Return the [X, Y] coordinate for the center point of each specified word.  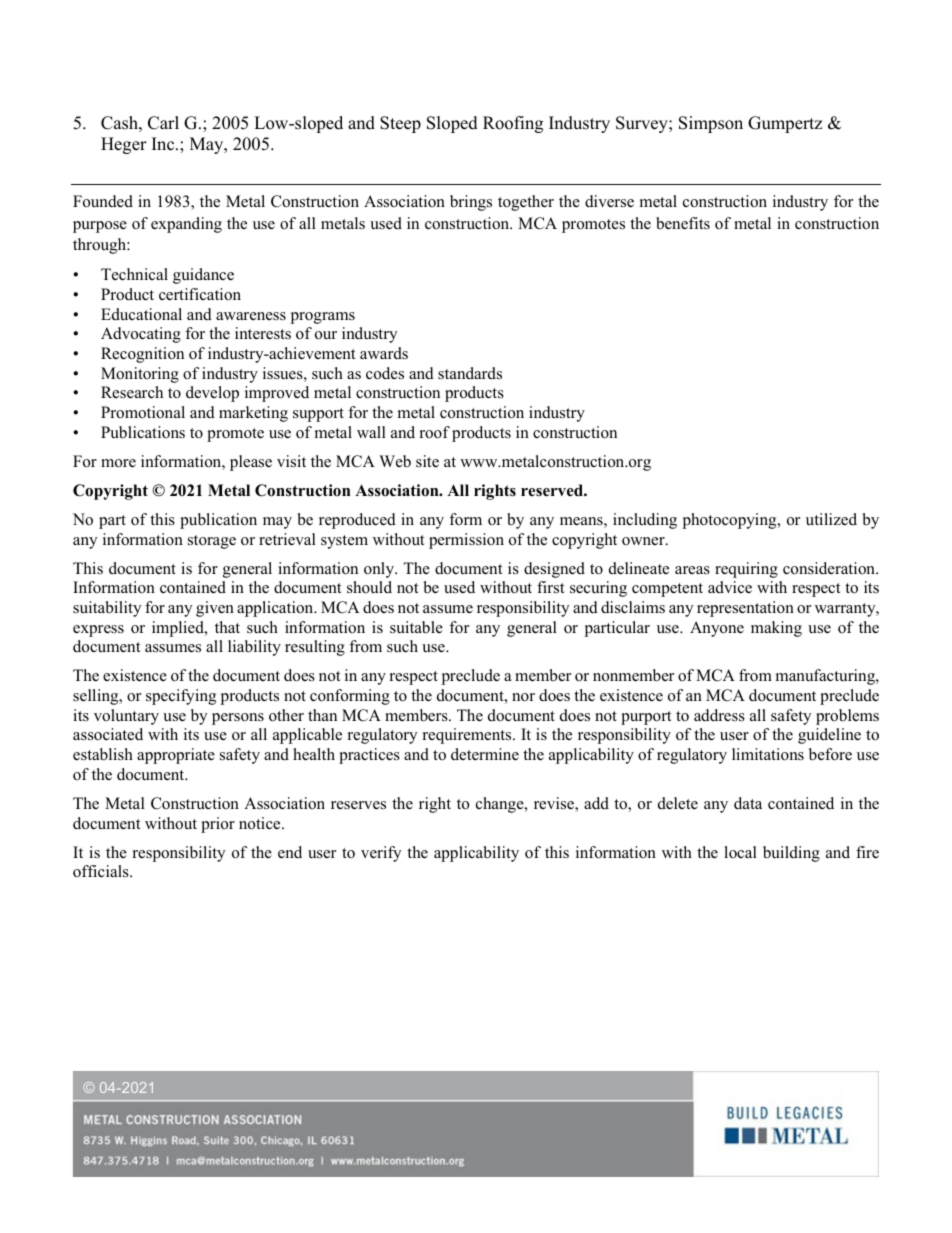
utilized [831, 519]
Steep [400, 124]
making [776, 629]
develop [212, 394]
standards [470, 373]
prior [218, 825]
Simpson [711, 124]
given [215, 609]
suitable [416, 627]
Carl [163, 123]
